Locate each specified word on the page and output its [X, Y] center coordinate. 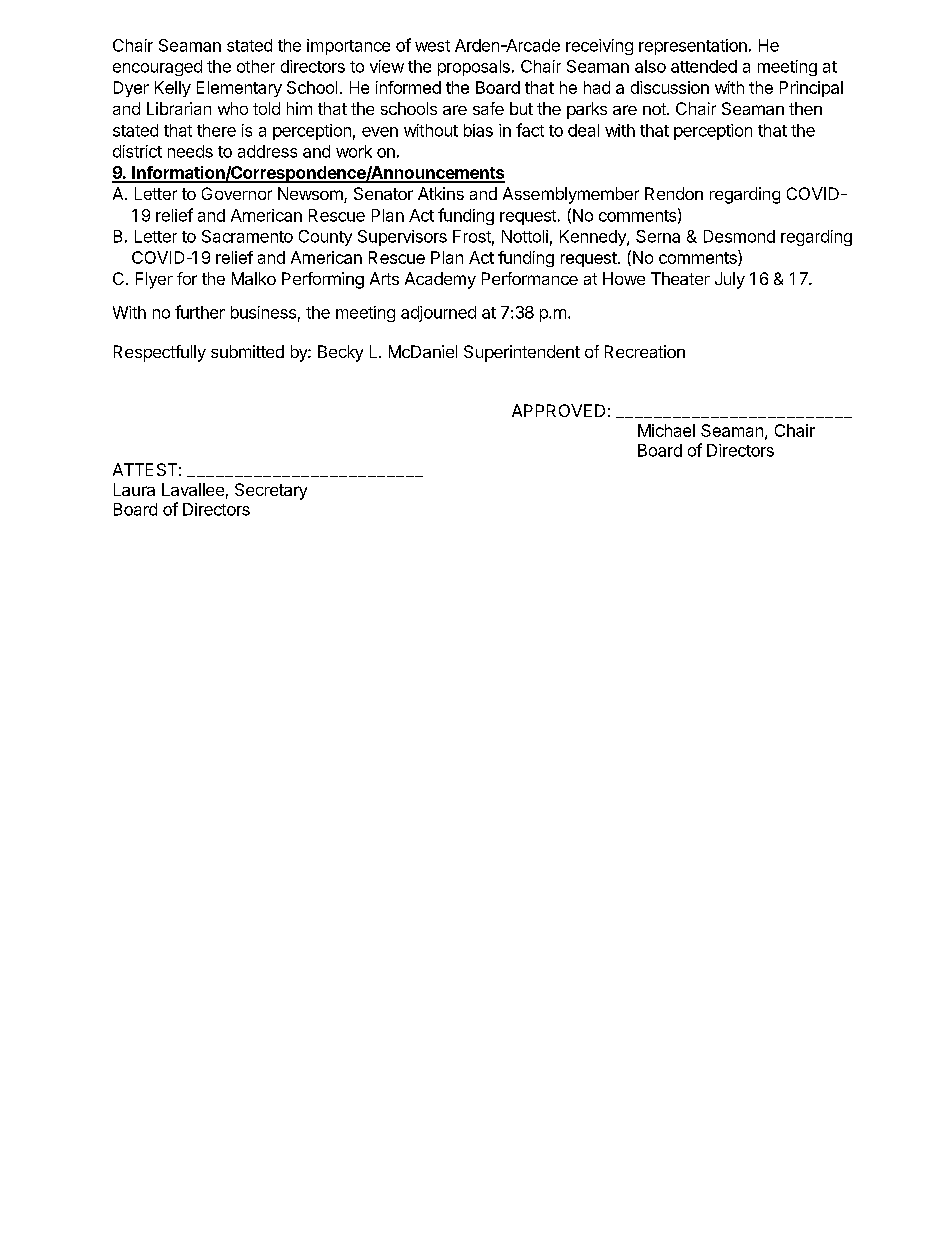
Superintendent [522, 353]
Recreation [645, 351]
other [256, 66]
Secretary [271, 491]
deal [583, 130]
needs [190, 151]
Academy [440, 280]
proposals [474, 68]
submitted [247, 351]
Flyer [154, 280]
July [730, 280]
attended [704, 66]
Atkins [441, 193]
